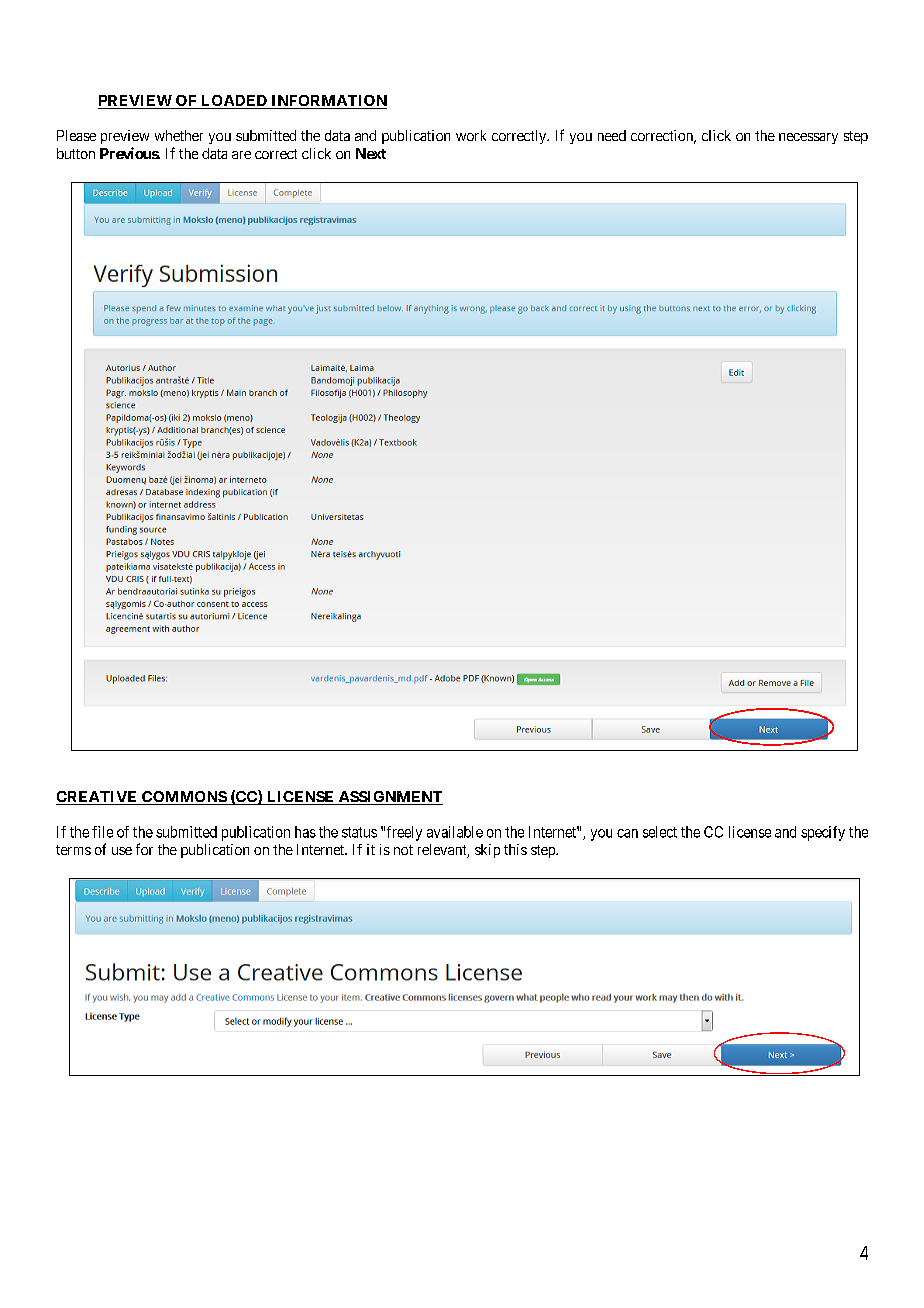 The image size is (924, 1308). What do you see at coordinates (455, 832) in the screenshot?
I see `available` at bounding box center [455, 832].
